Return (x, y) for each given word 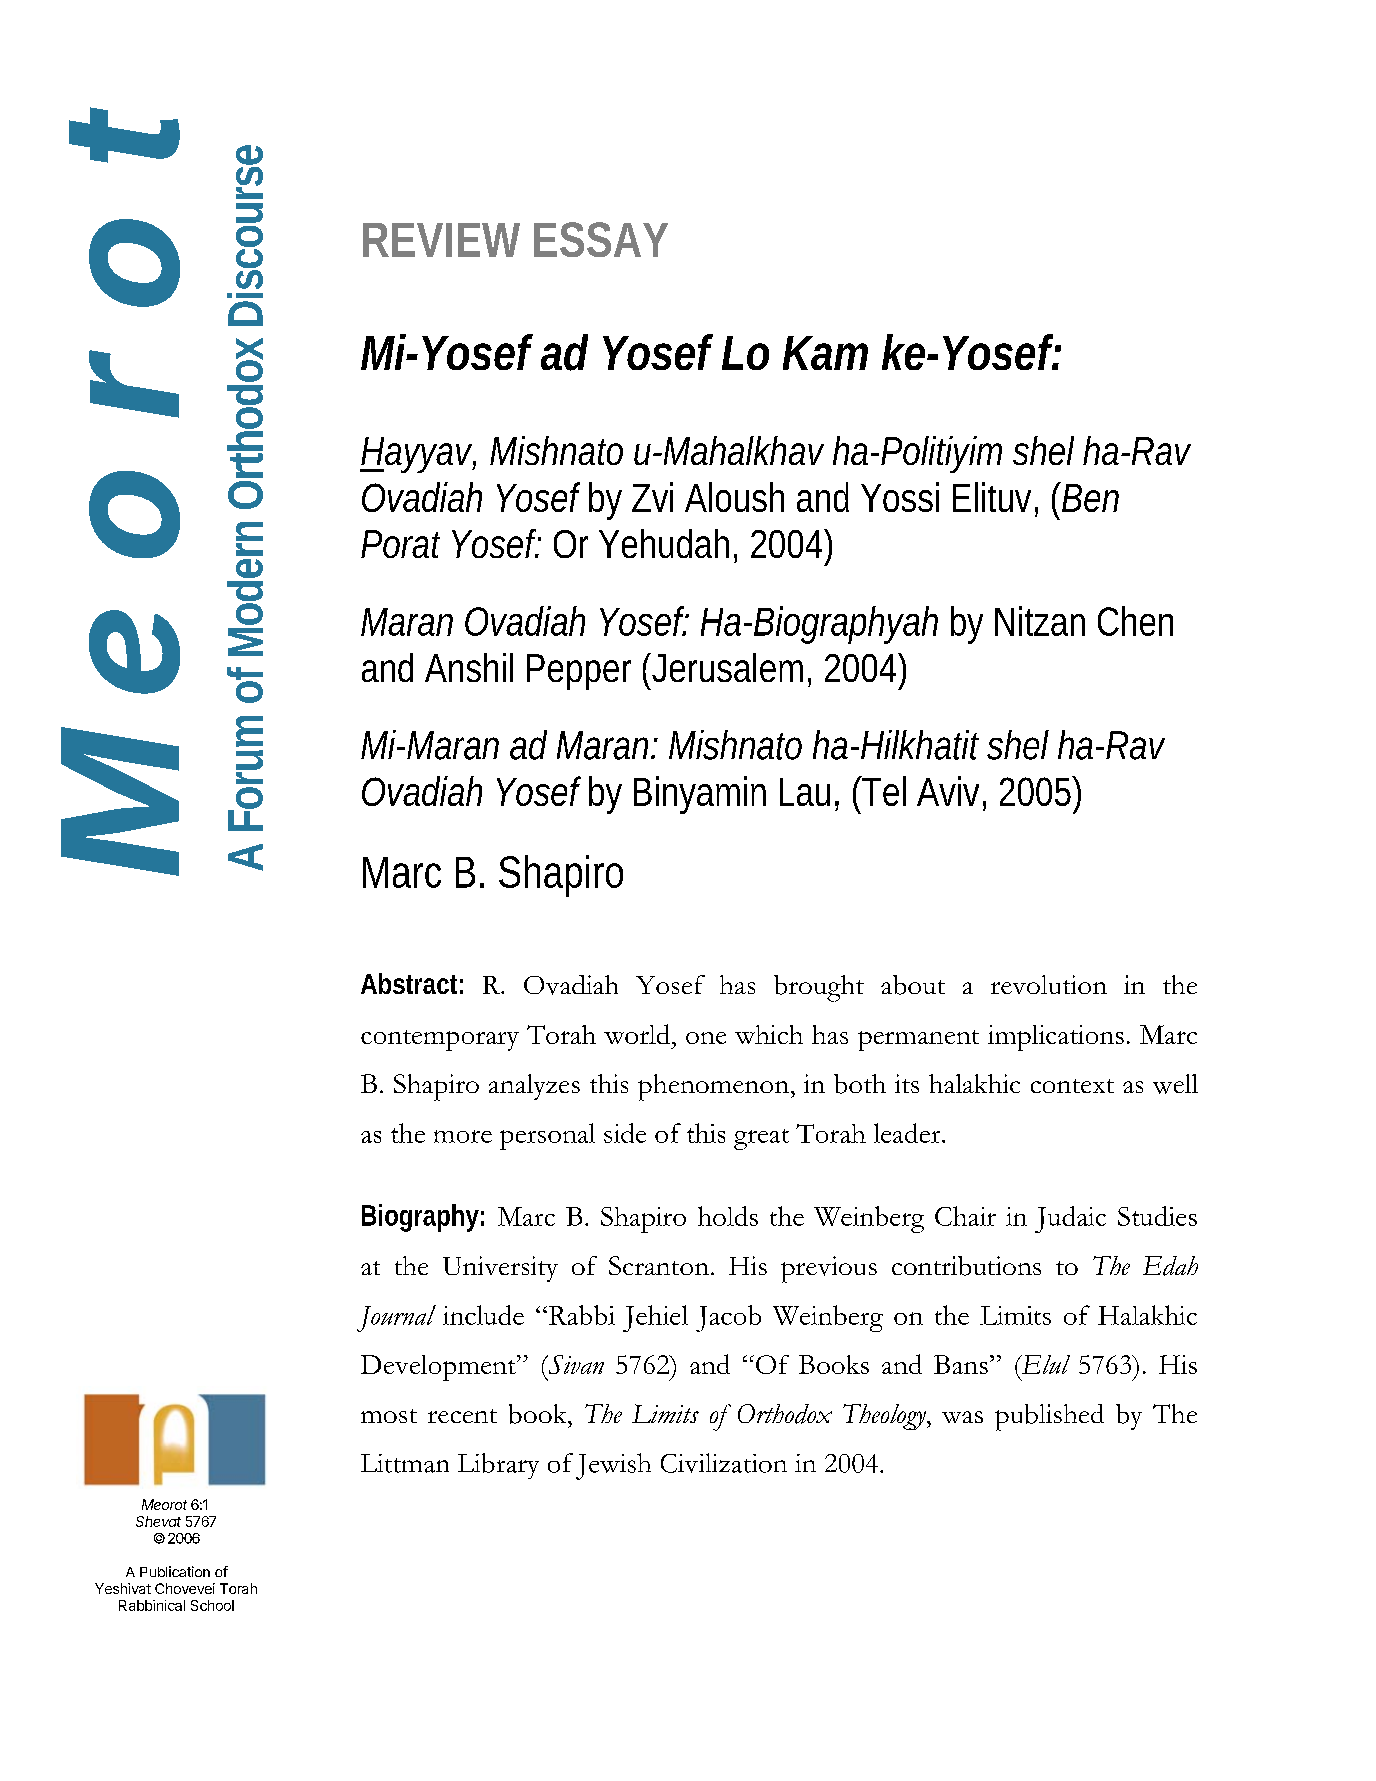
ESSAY (601, 239)
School (212, 1605)
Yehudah (664, 543)
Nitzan (1040, 621)
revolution (1049, 984)
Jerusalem (725, 667)
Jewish (613, 1466)
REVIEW (441, 240)
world (637, 1034)
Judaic (1070, 1219)
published (1049, 1417)
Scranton (659, 1265)
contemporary (440, 1040)
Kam (825, 353)
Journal (396, 1318)
